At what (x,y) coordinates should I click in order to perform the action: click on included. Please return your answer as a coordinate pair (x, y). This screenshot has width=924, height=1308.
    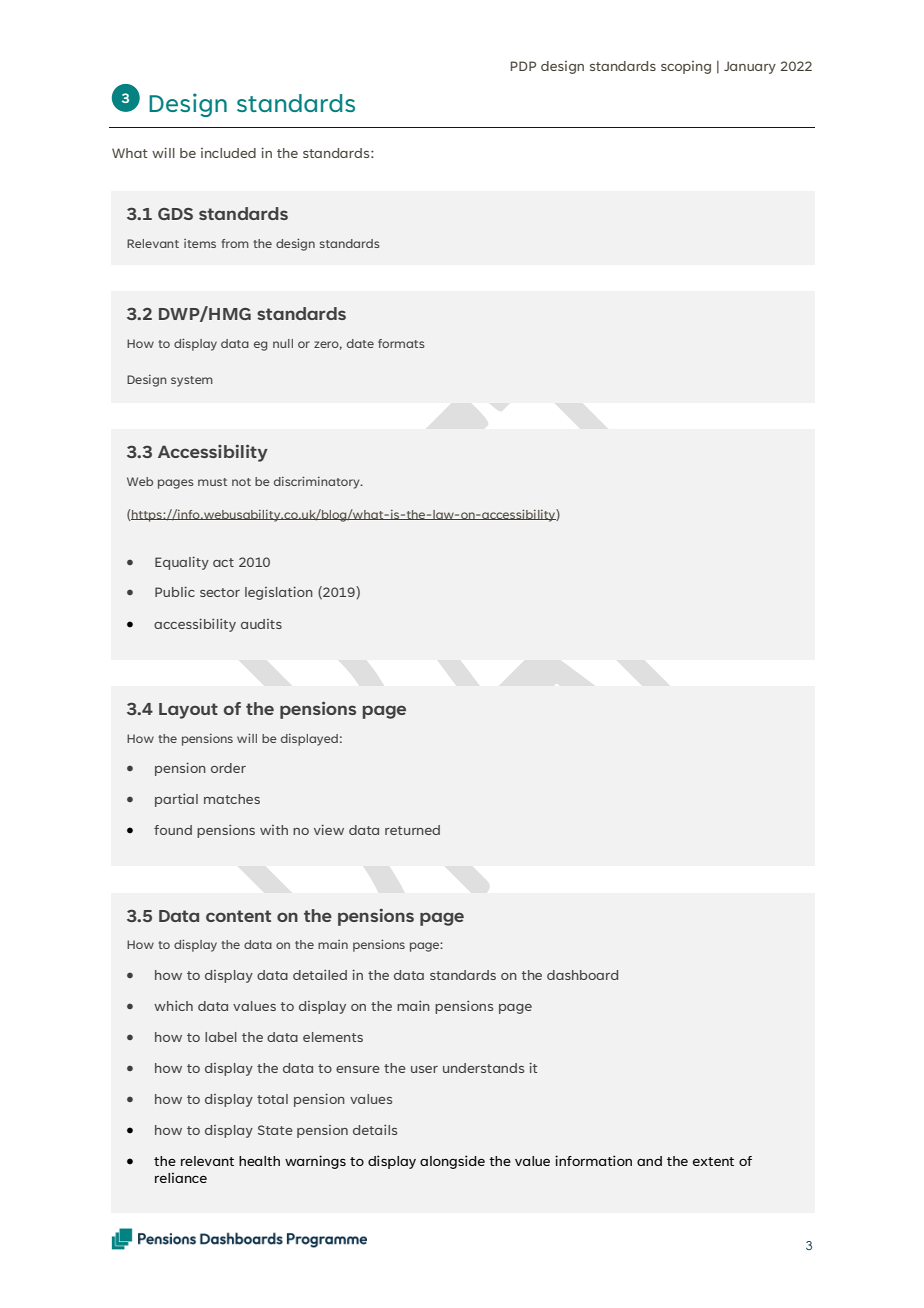
    Looking at the image, I should click on (228, 153).
